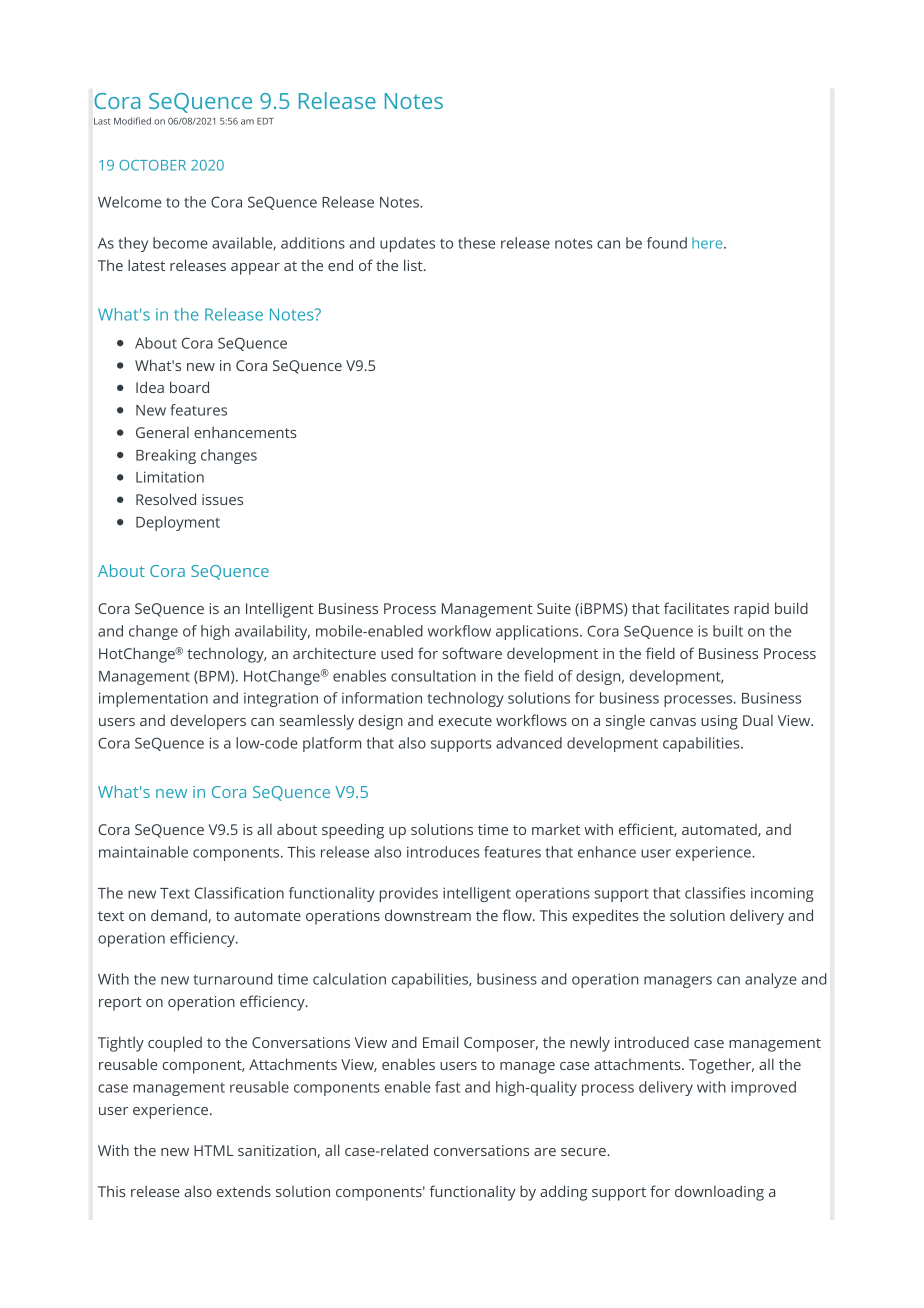  What do you see at coordinates (719, 722) in the document?
I see `using` at bounding box center [719, 722].
